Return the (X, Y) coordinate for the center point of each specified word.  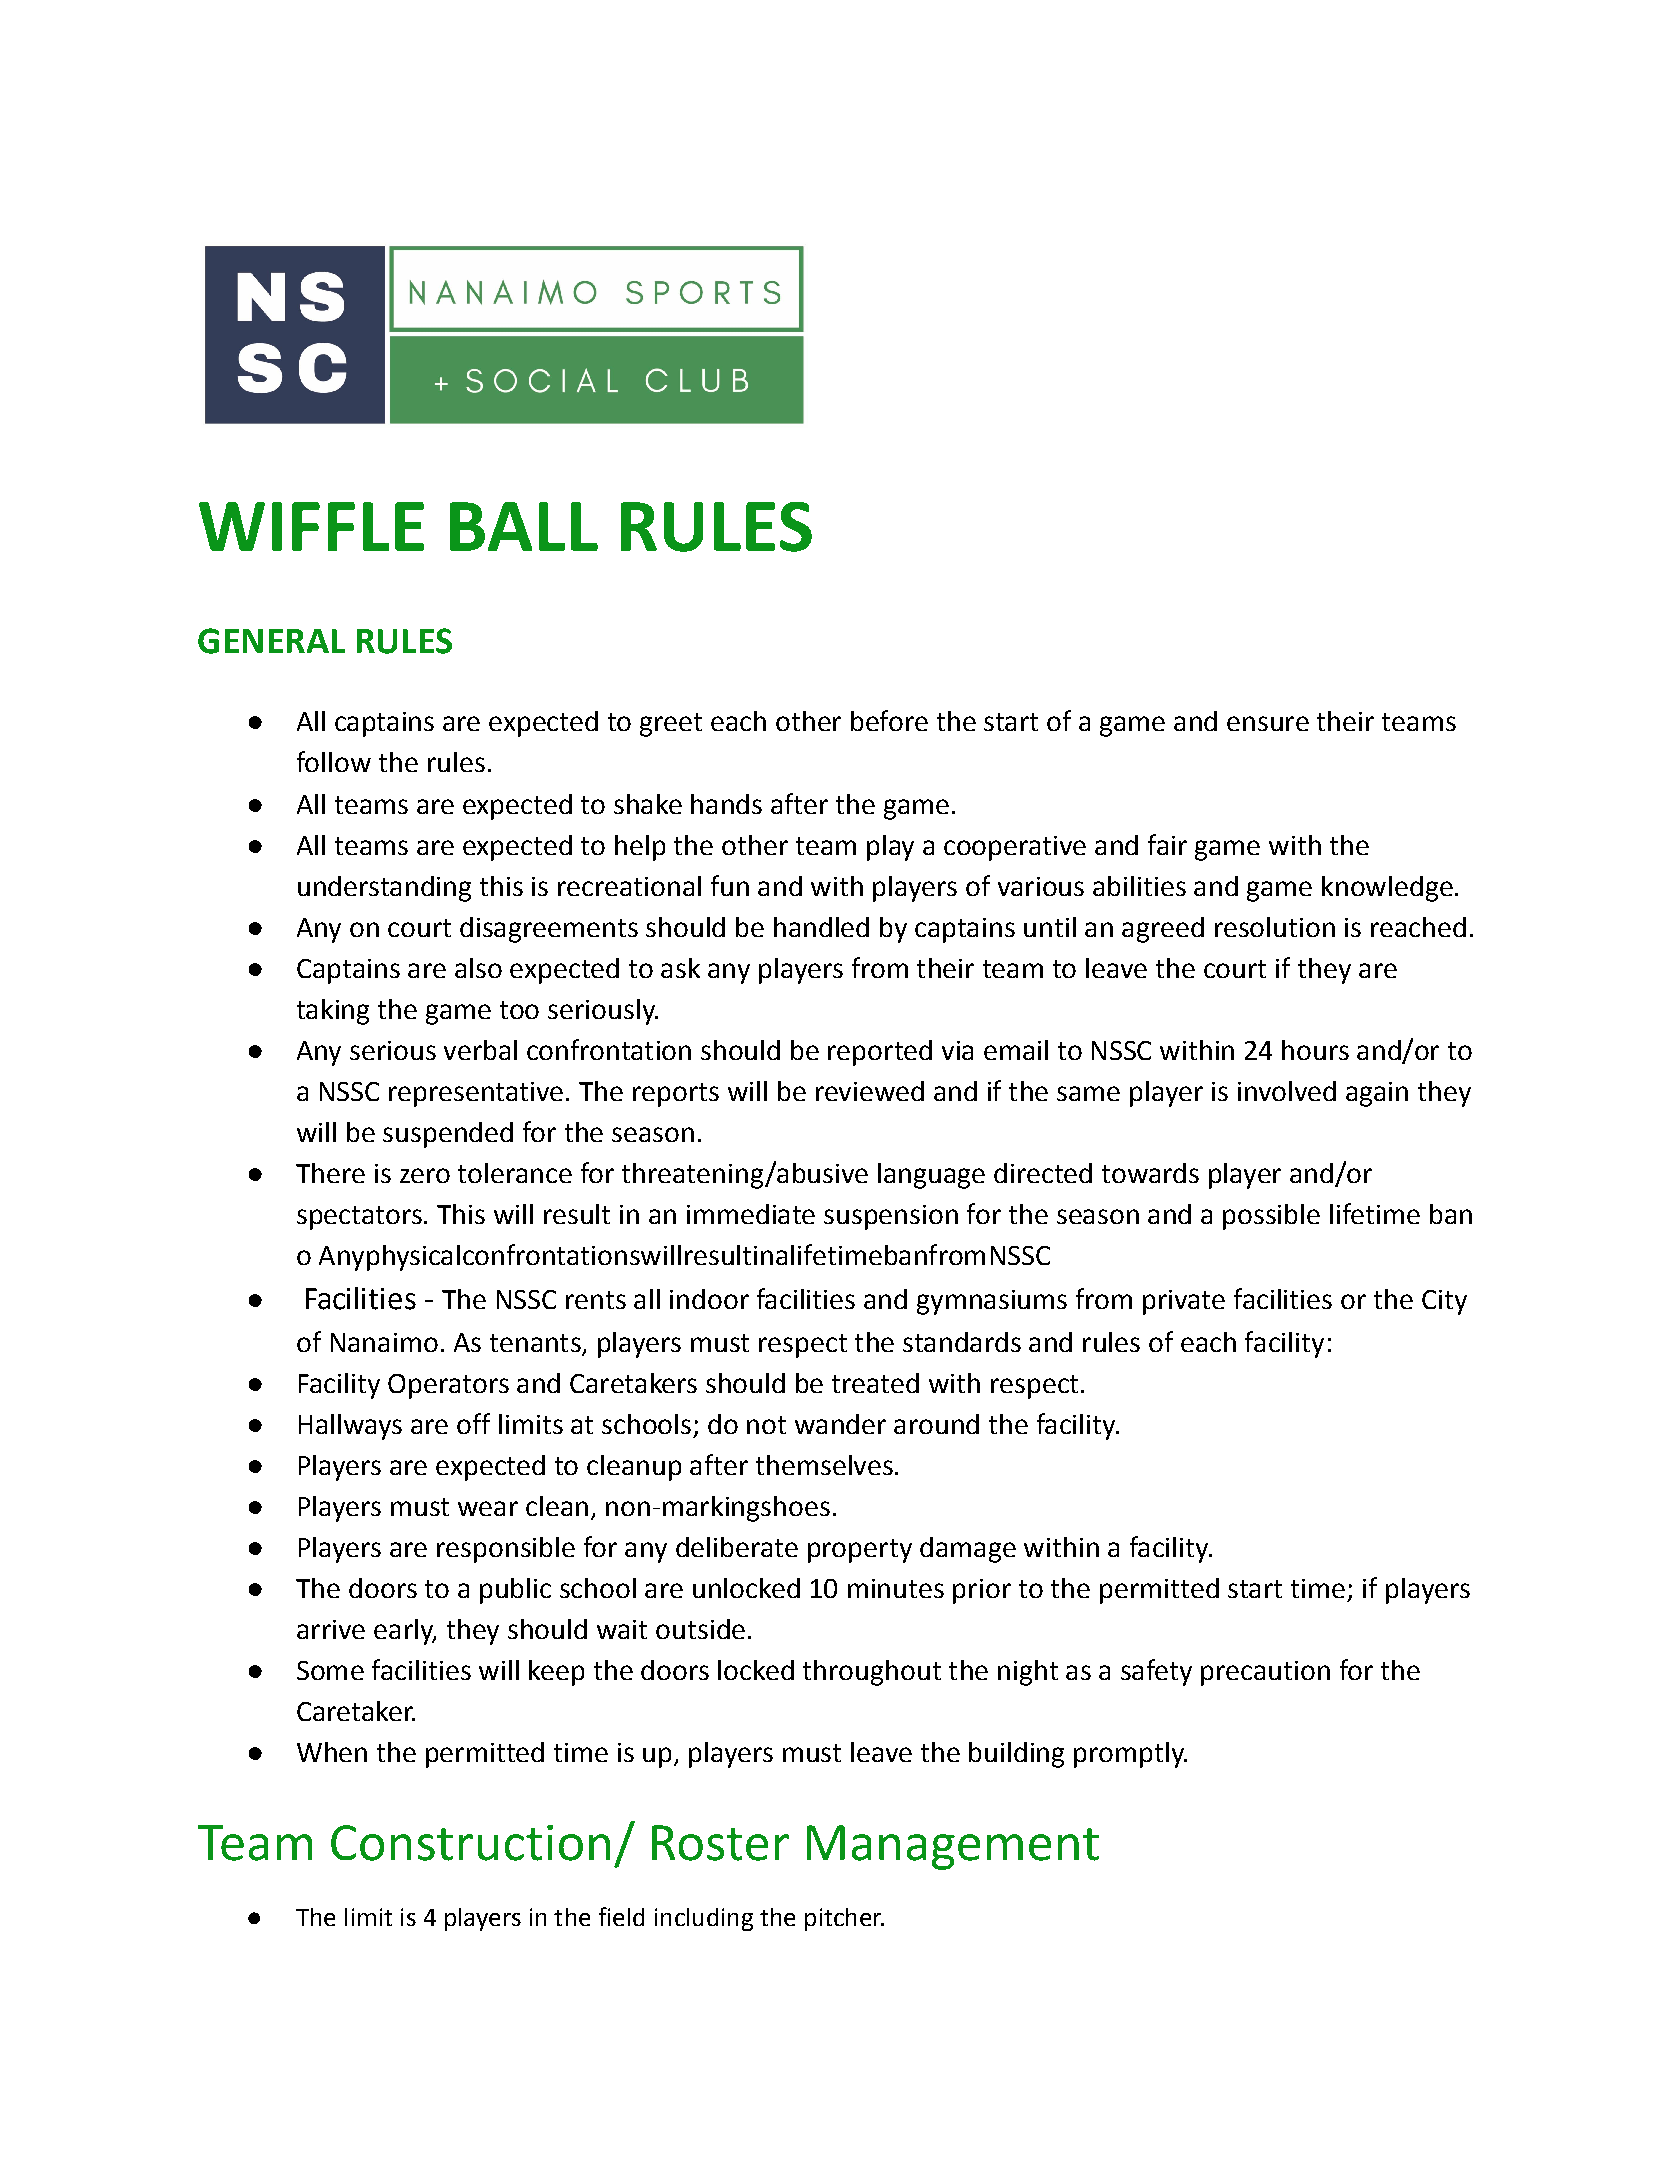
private (1184, 1302)
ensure (1268, 723)
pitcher (844, 1919)
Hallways (350, 1427)
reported (880, 1053)
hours (1315, 1050)
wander (840, 1424)
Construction (470, 1843)
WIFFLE (311, 526)
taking (333, 1012)
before (889, 720)
